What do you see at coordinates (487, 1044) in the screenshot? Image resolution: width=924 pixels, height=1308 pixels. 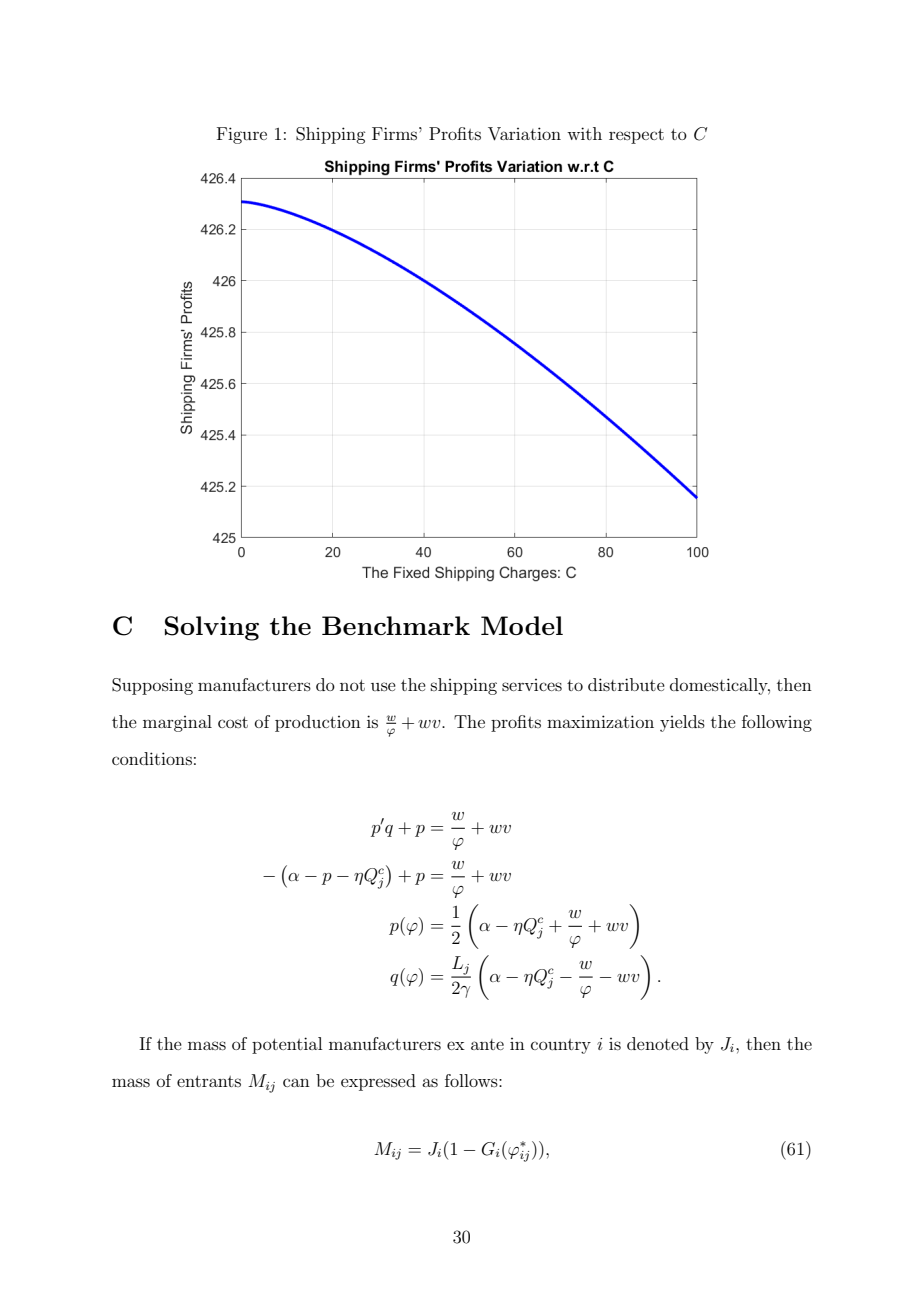 I see `ante` at bounding box center [487, 1044].
